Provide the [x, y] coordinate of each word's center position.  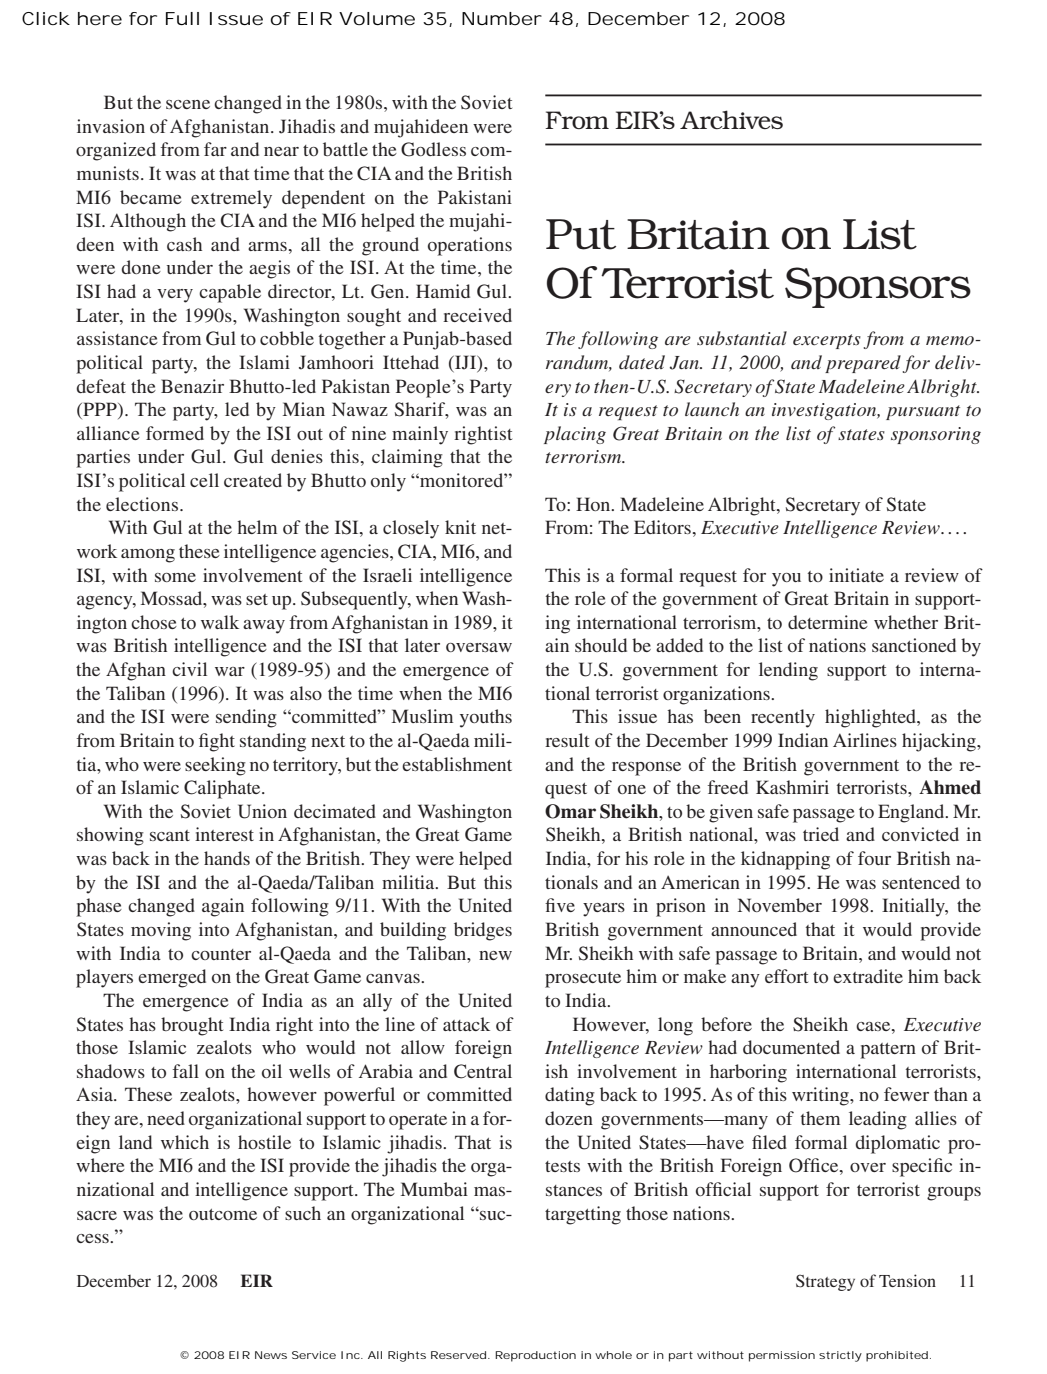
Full [182, 18]
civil [189, 669]
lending [788, 671]
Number [502, 19]
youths [486, 718]
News [271, 1355]
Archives [731, 119]
